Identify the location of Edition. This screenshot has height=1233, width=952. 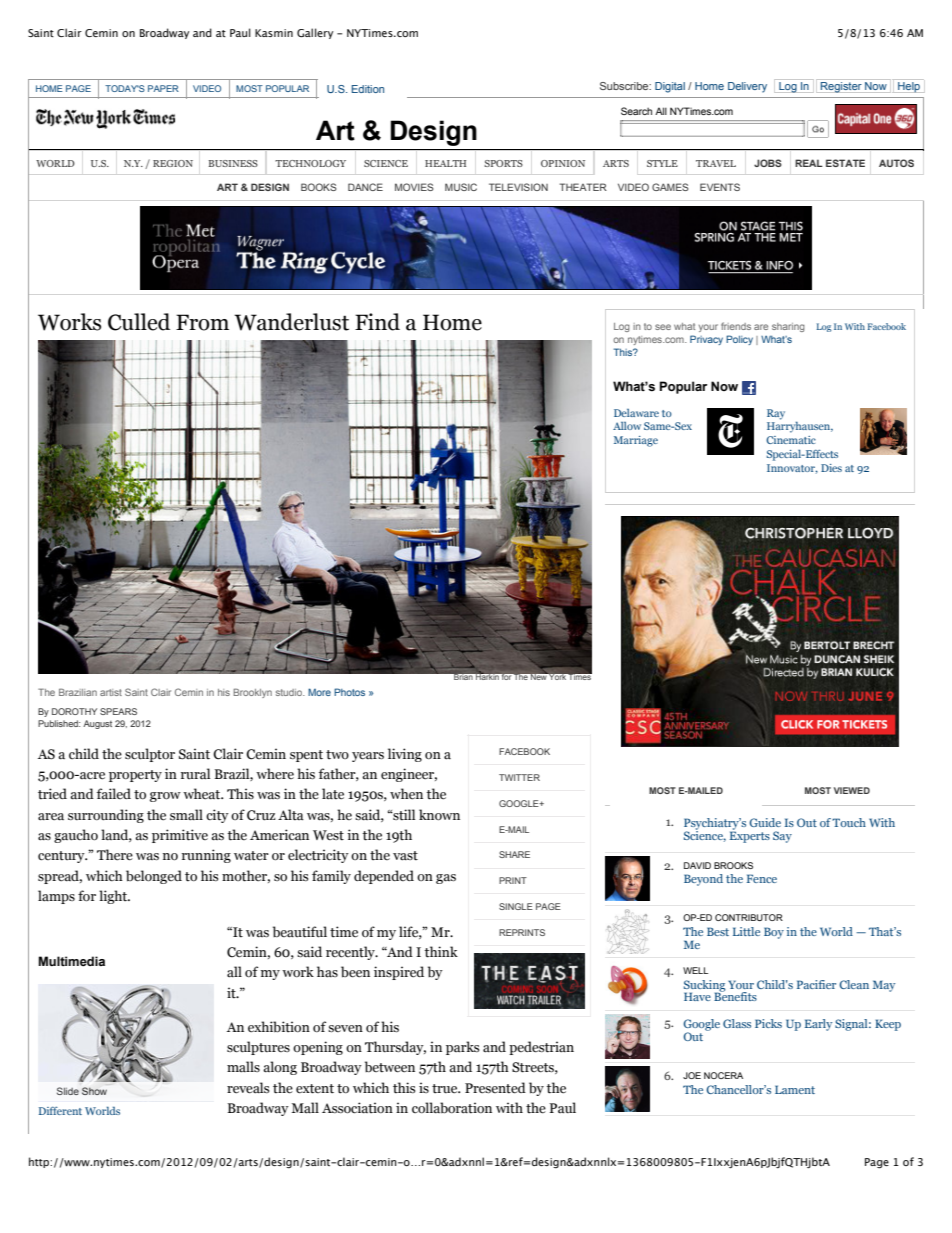
(368, 89).
